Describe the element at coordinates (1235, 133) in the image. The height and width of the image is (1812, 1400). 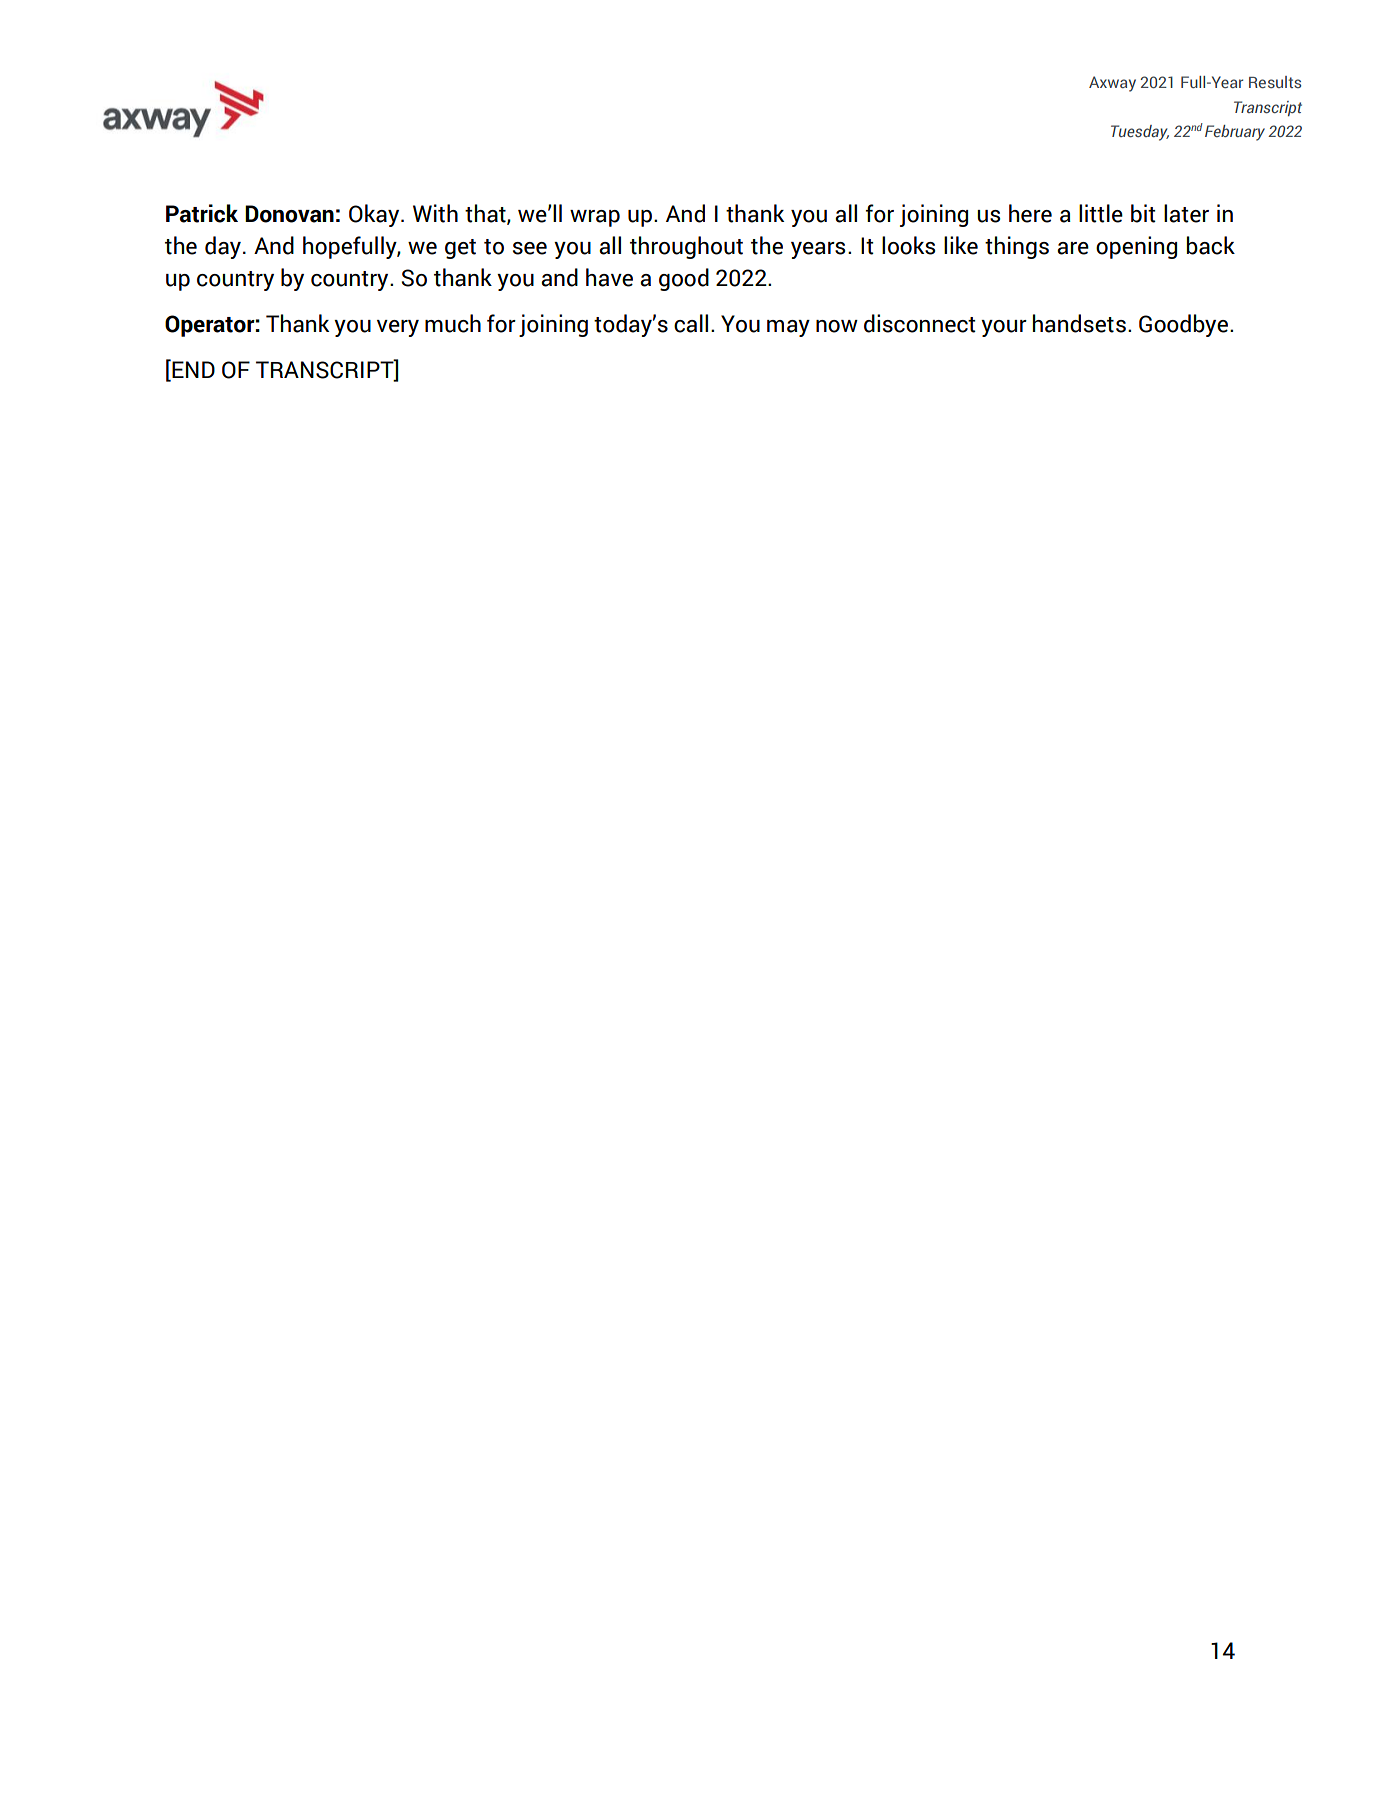
I see `February` at that location.
